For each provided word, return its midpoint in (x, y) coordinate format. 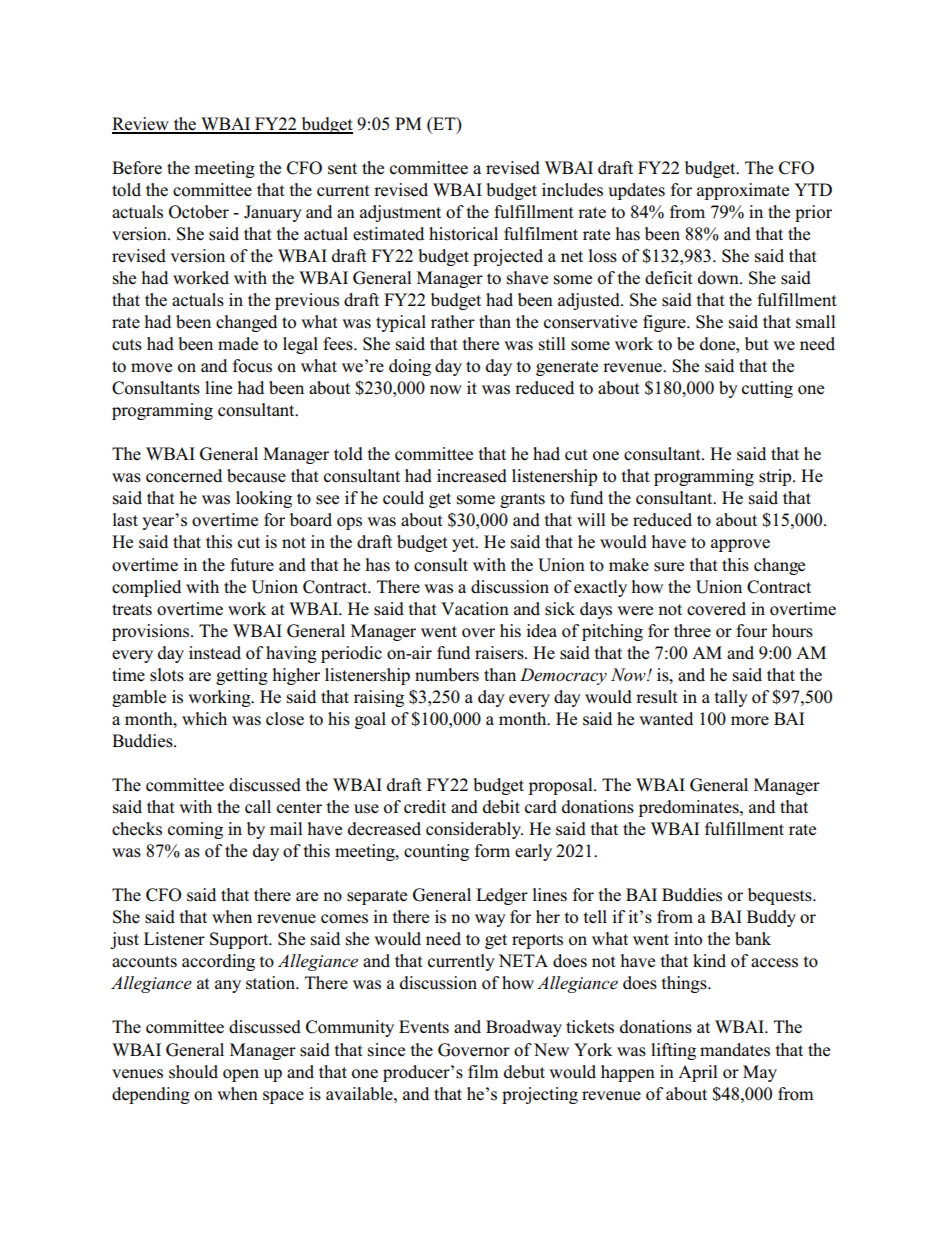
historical (463, 234)
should (193, 1072)
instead (215, 653)
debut (524, 1072)
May (760, 1073)
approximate (743, 191)
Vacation (475, 609)
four (751, 631)
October (199, 212)
